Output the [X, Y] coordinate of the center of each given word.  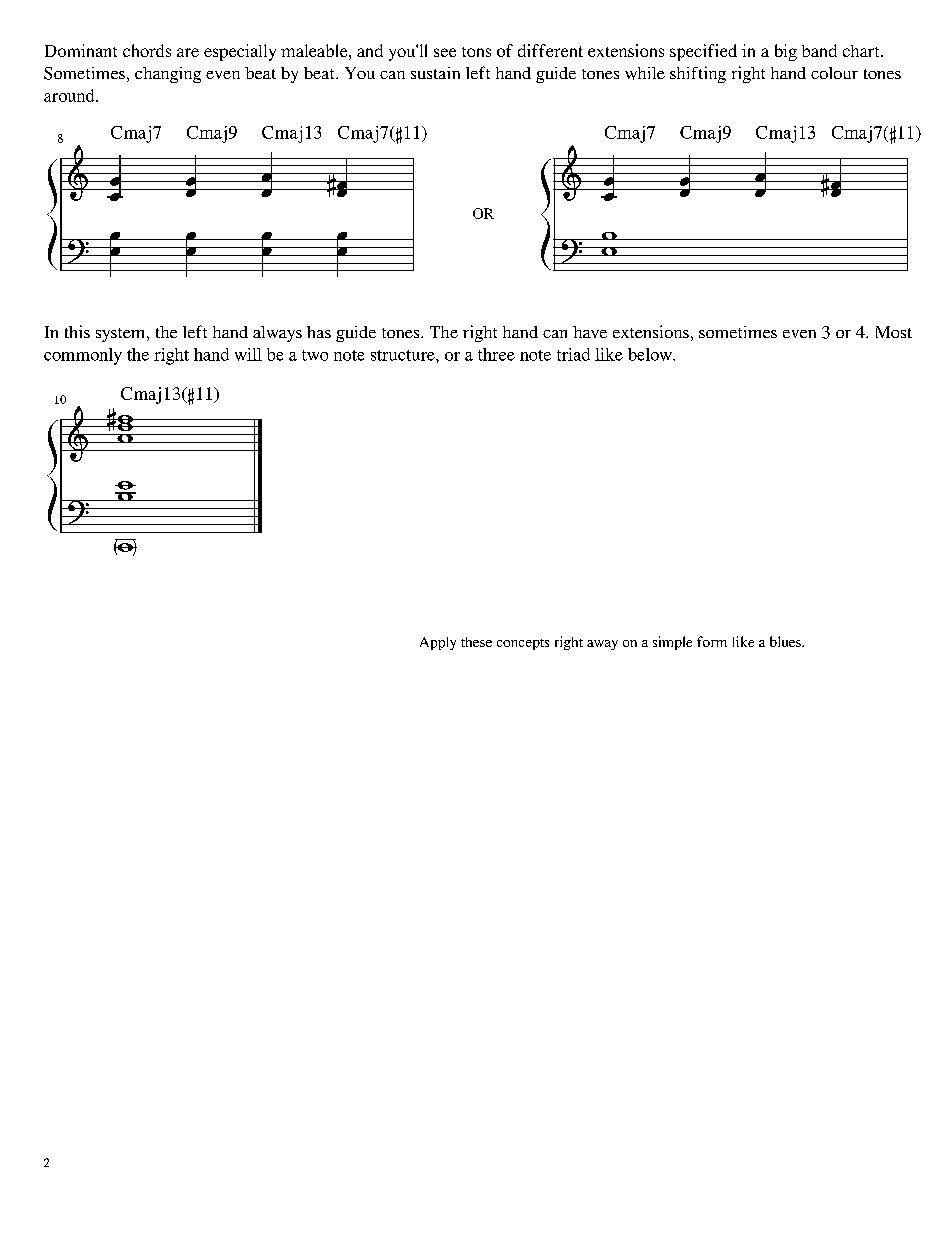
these [476, 642]
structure [404, 355]
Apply [438, 643]
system [122, 335]
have [590, 332]
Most [894, 332]
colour [834, 73]
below [651, 354]
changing [168, 75]
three [496, 354]
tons [476, 52]
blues [786, 641]
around [70, 95]
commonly [83, 356]
